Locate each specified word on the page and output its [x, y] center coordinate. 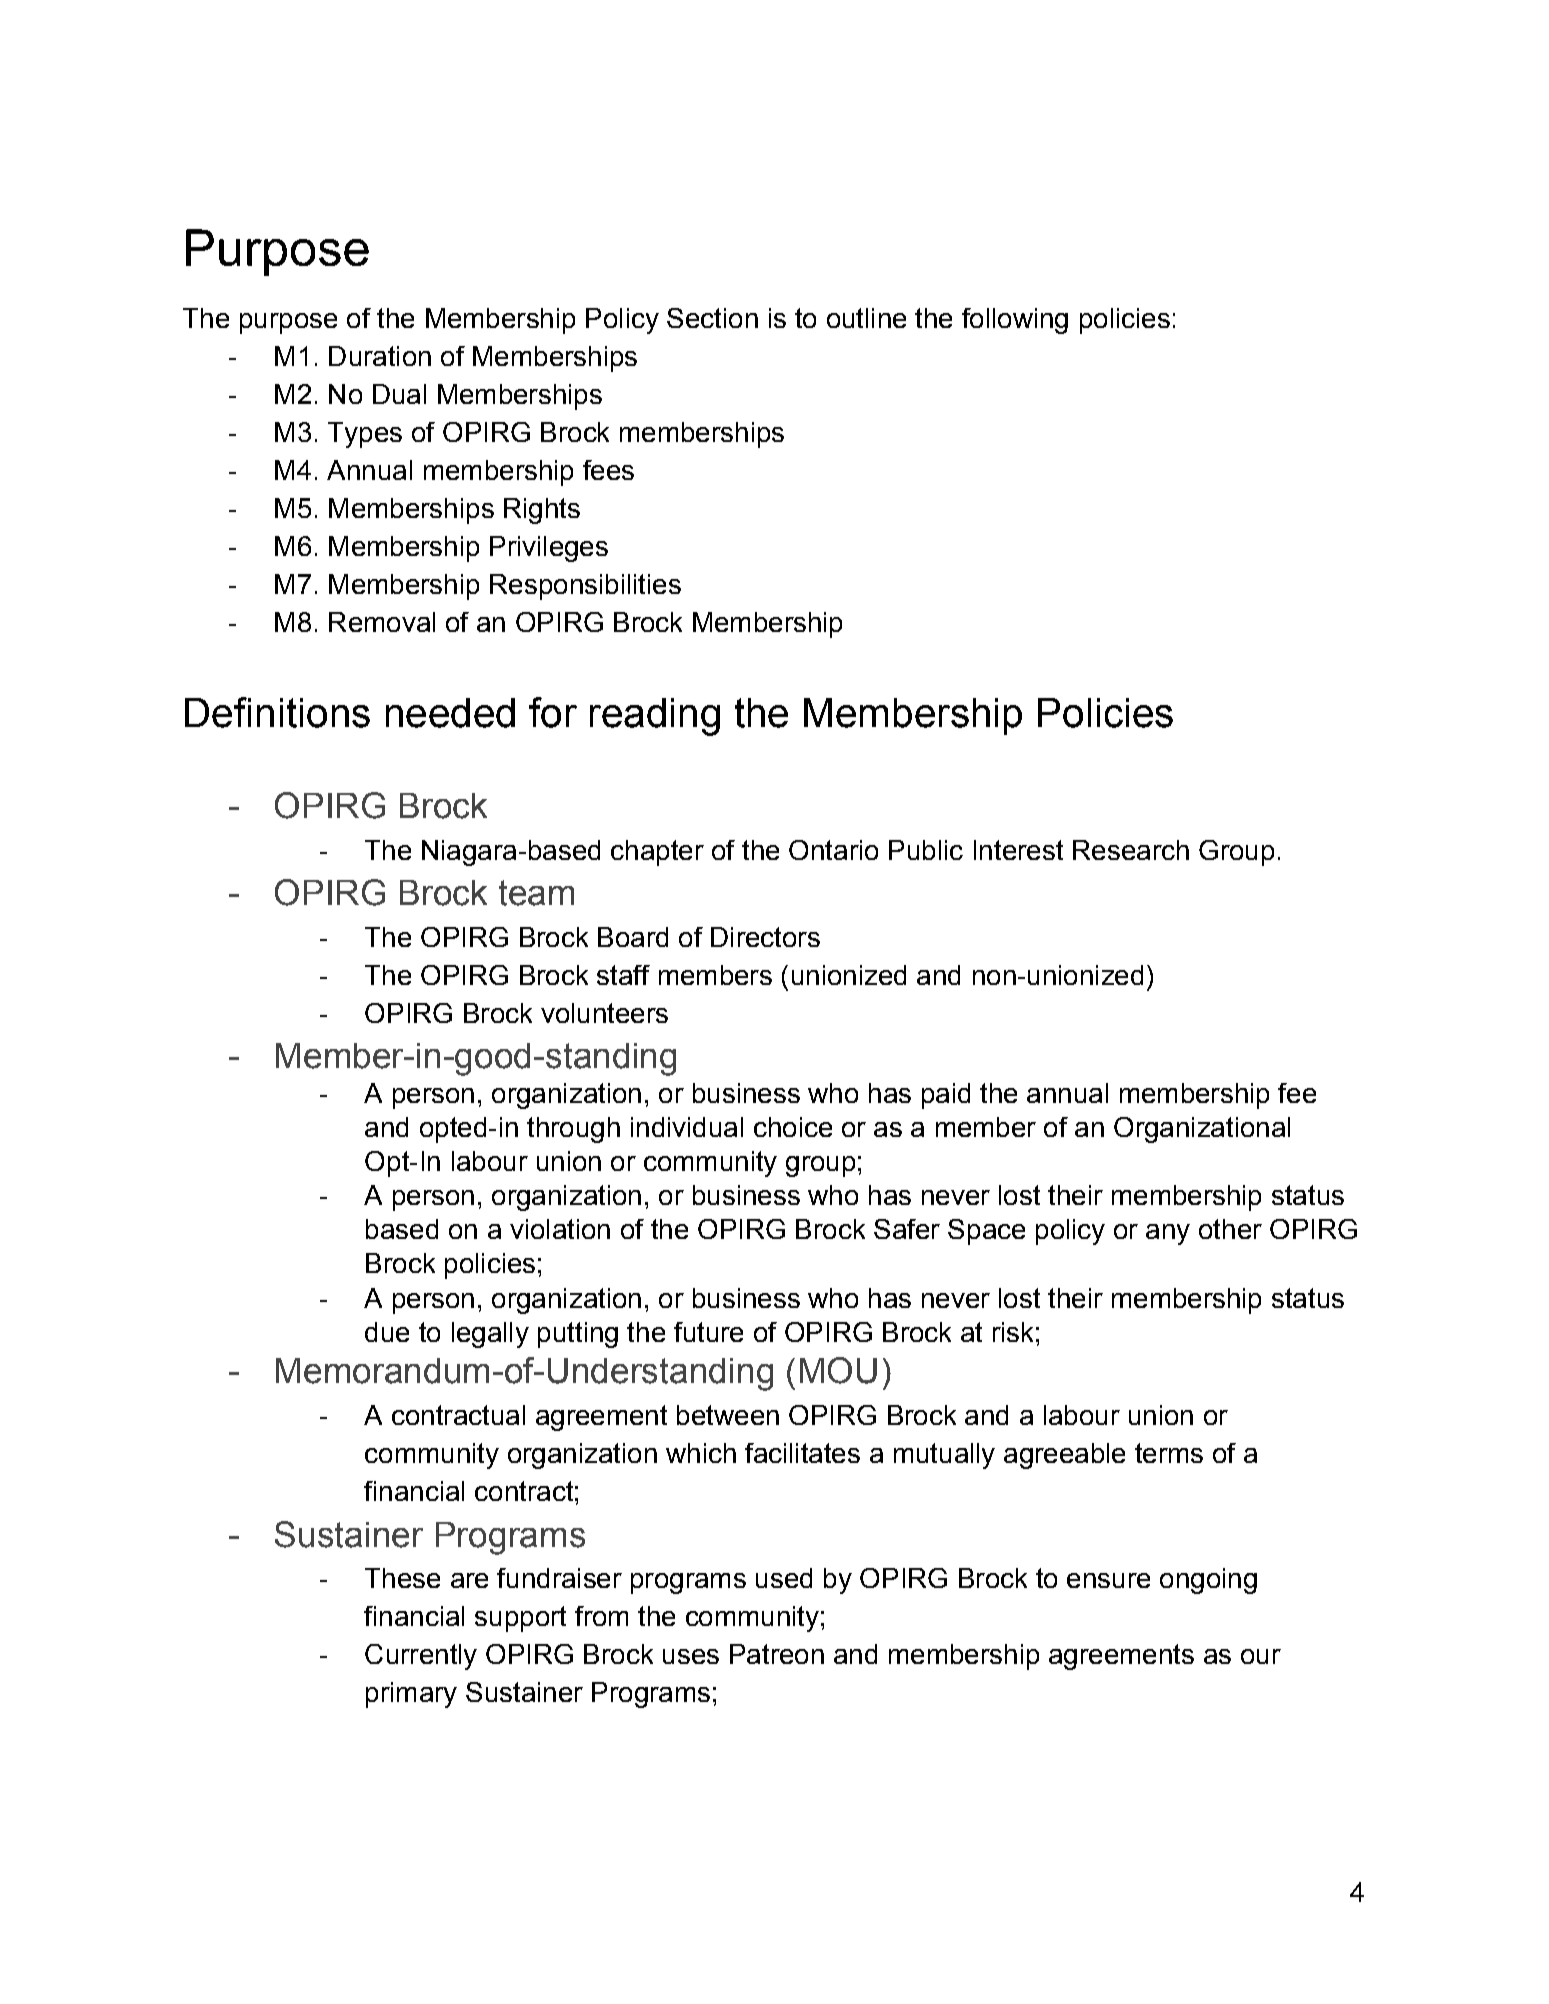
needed [450, 713]
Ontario [833, 850]
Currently [421, 1657]
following [1015, 321]
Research [1131, 850]
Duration [380, 356]
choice [793, 1127]
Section [712, 318]
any [1168, 1234]
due [387, 1332]
